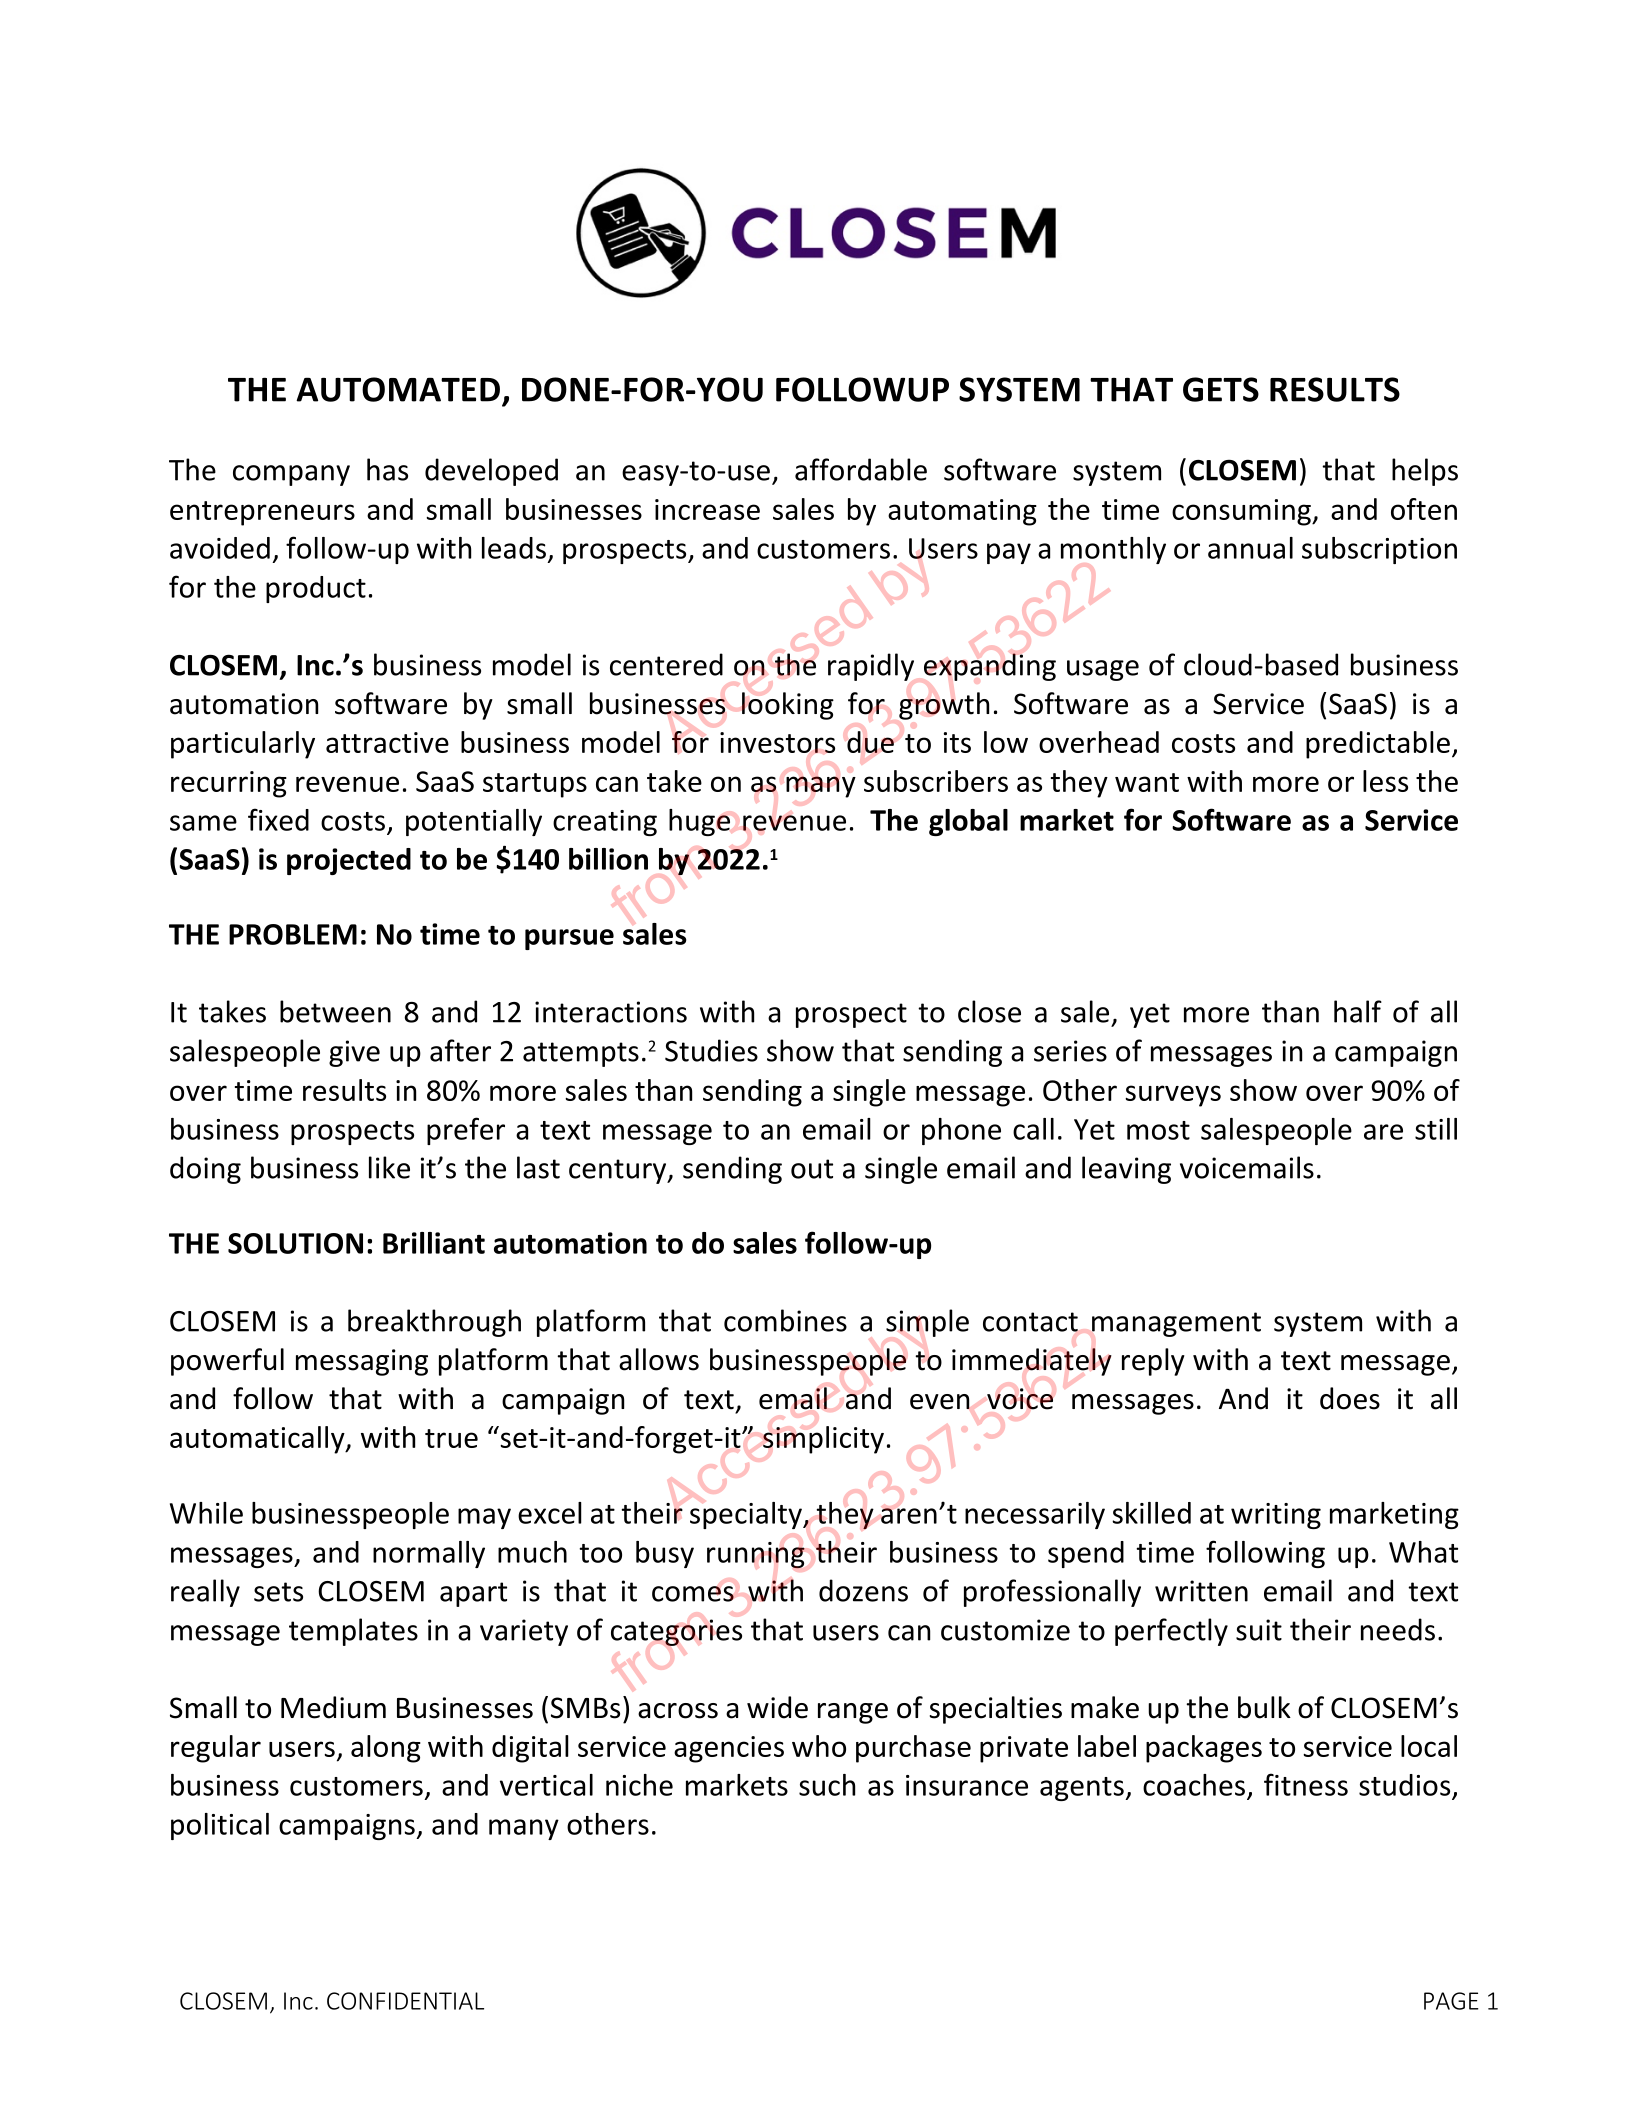  Describe the element at coordinates (405, 2001) in the image. I see `CONFIDENTIAL` at that location.
